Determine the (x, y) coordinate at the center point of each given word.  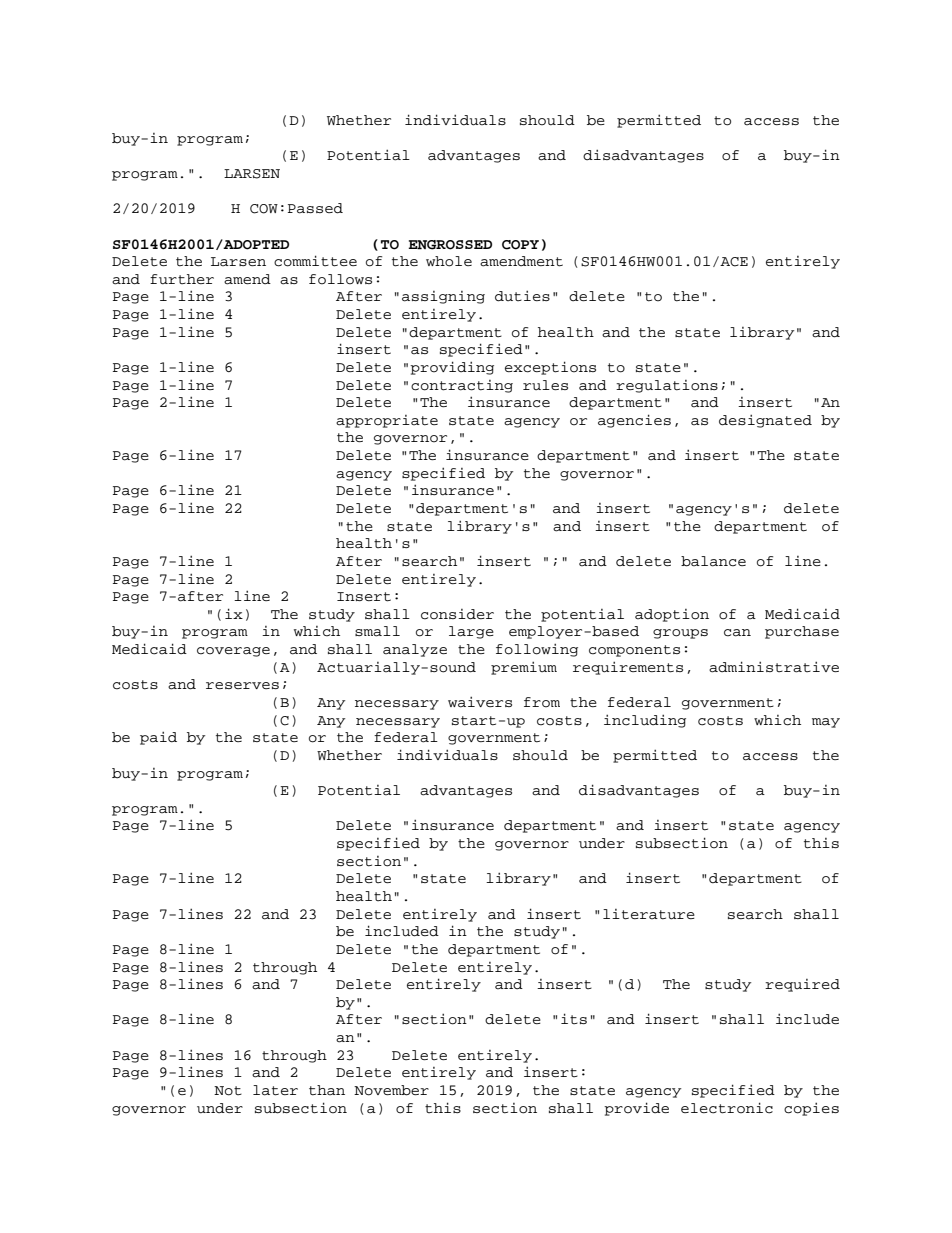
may (826, 723)
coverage (233, 652)
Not (228, 1091)
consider (457, 614)
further (182, 279)
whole (449, 261)
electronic (727, 1108)
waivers (480, 702)
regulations (667, 386)
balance (713, 561)
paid (158, 738)
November (391, 1090)
